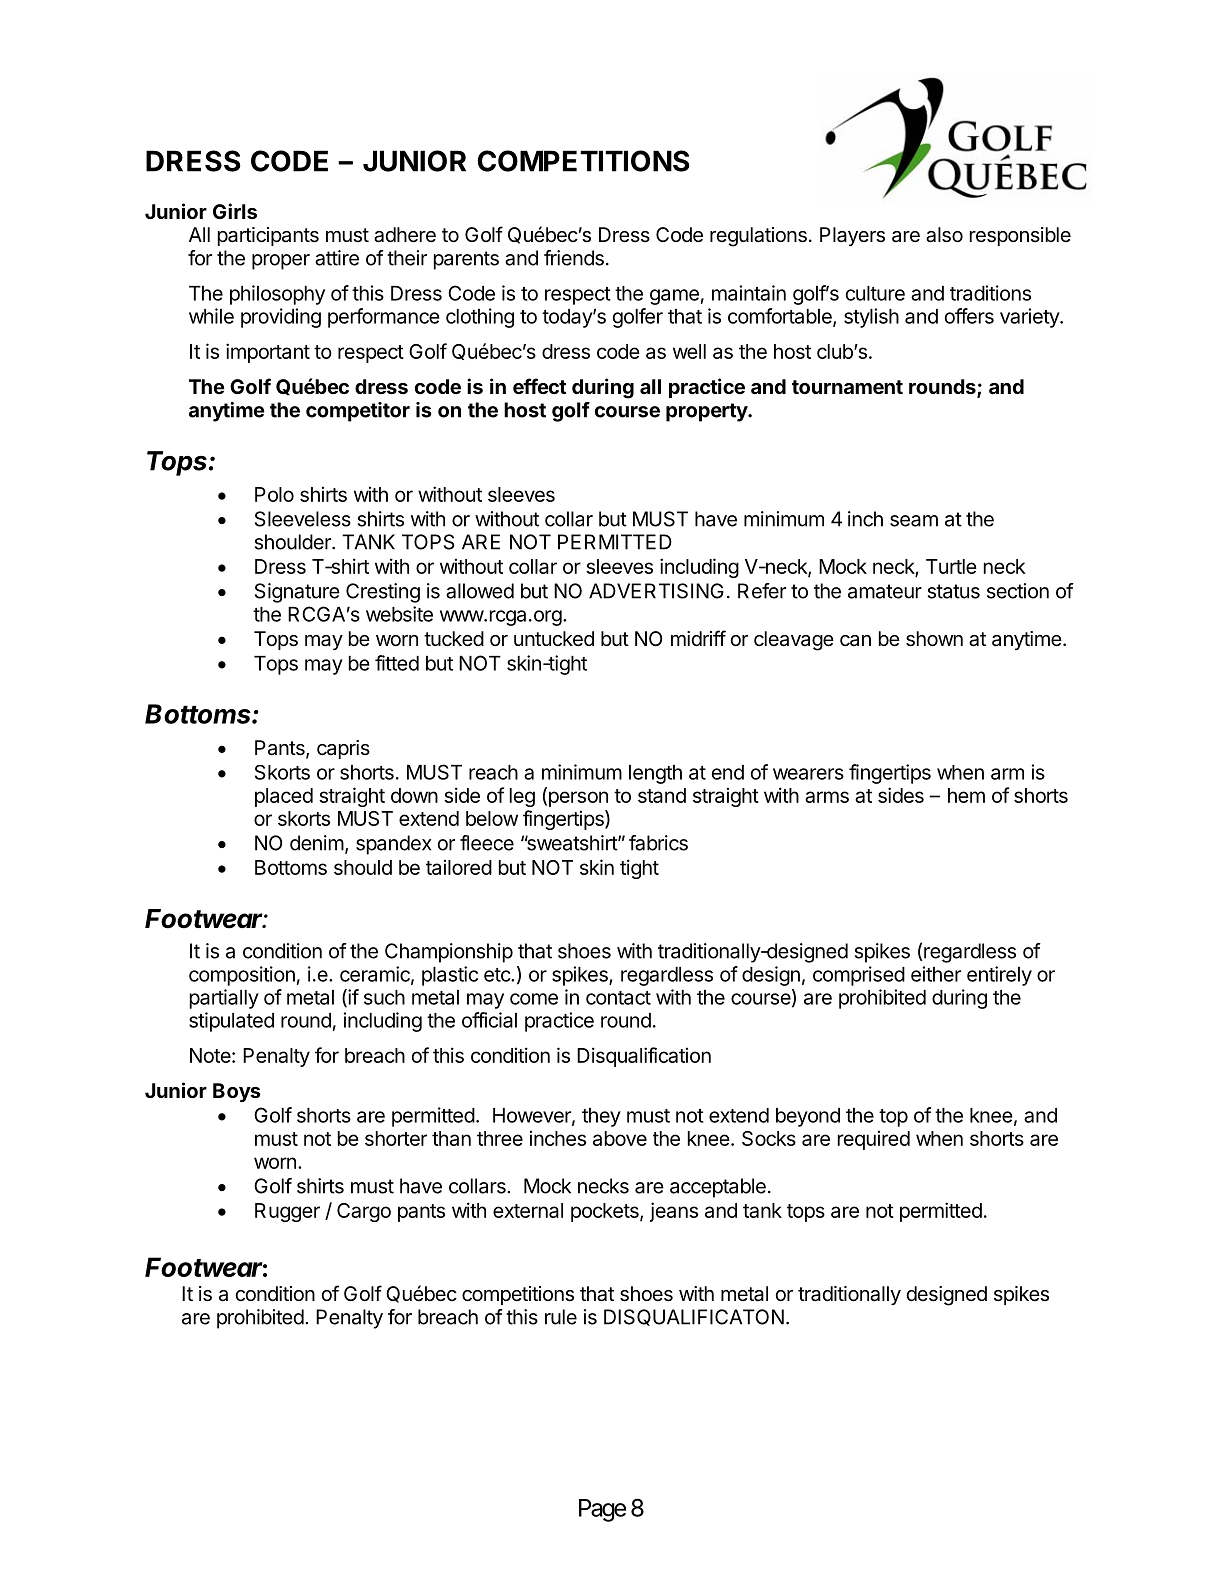 The height and width of the screenshot is (1593, 1231). What do you see at coordinates (231, 1022) in the screenshot?
I see `stipulated` at bounding box center [231, 1022].
